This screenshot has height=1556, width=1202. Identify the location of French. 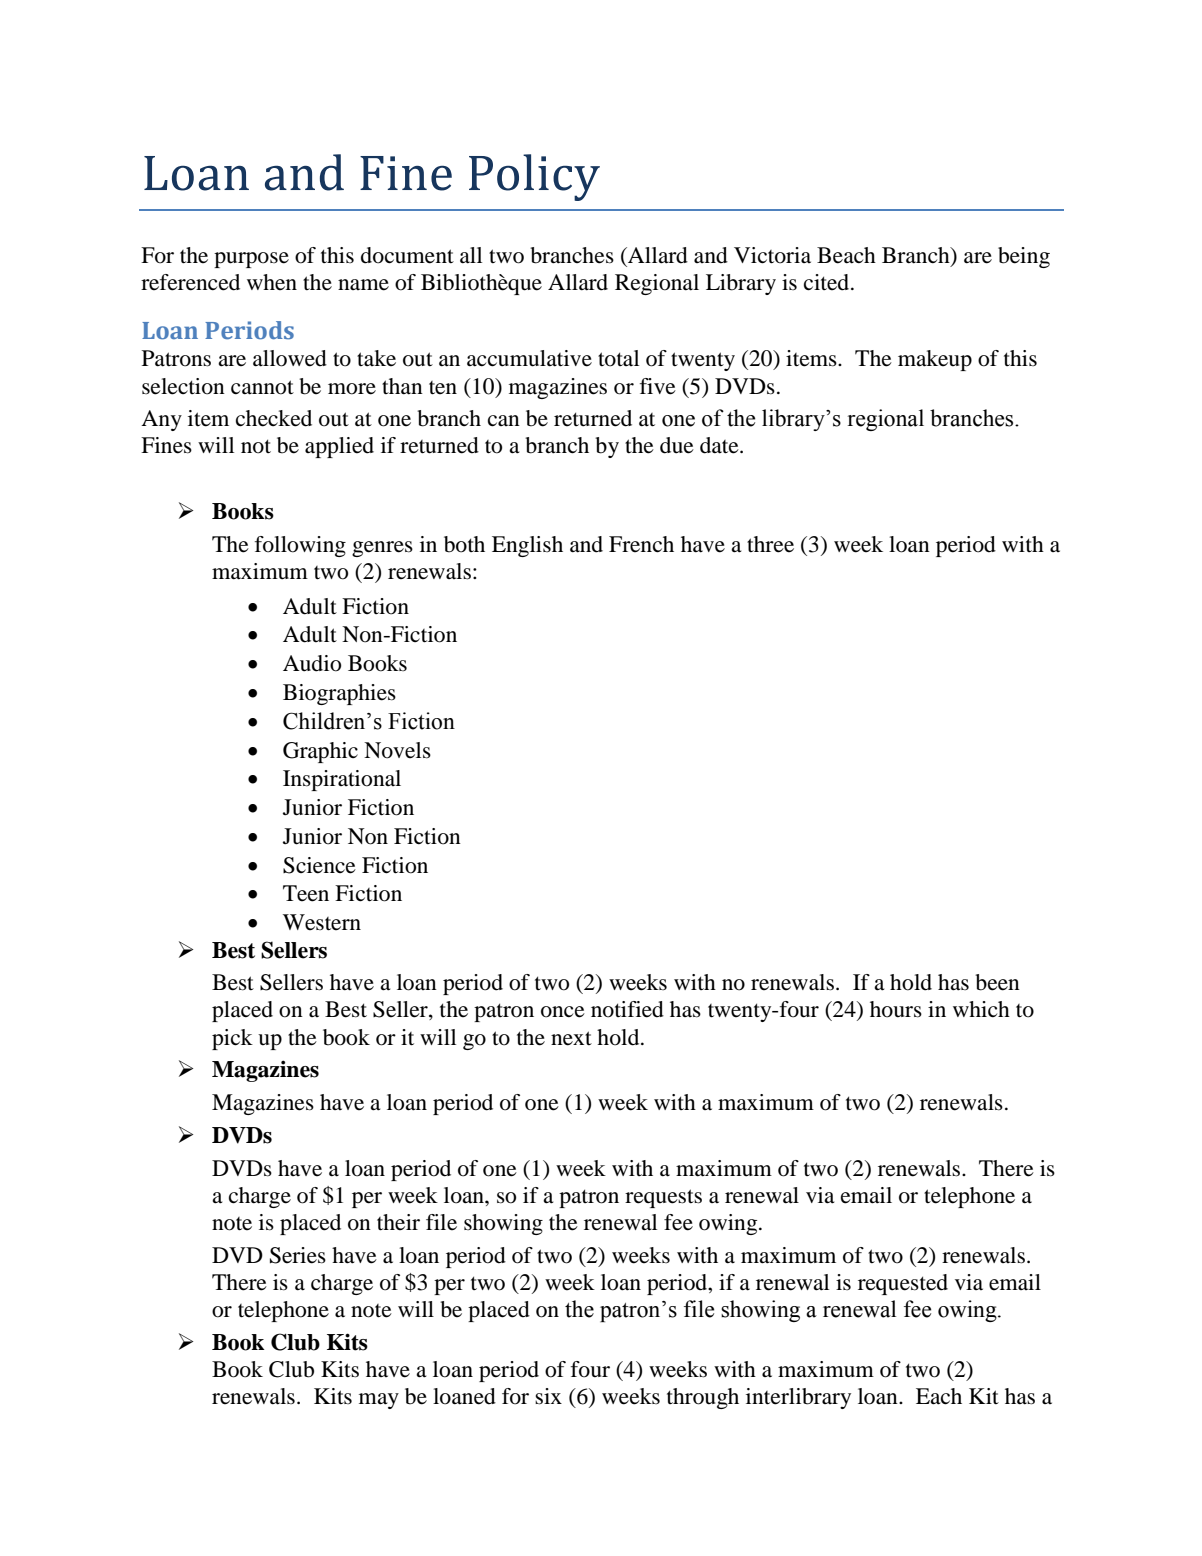
(641, 544).
